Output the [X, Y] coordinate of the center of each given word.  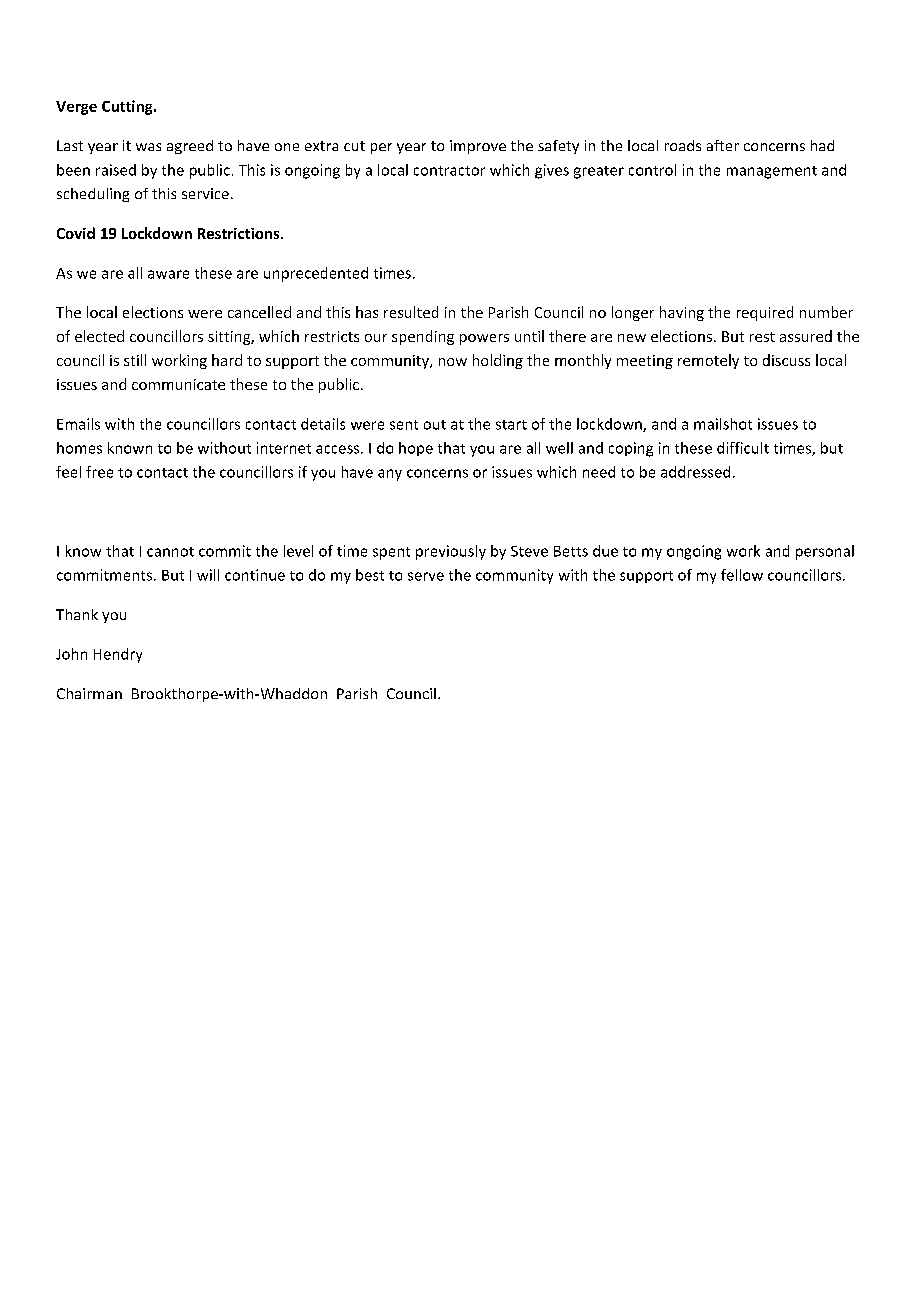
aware [168, 274]
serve [426, 576]
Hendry [118, 655]
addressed [695, 472]
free [99, 472]
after [723, 145]
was [148, 147]
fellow [742, 575]
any [390, 475]
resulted [411, 312]
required [765, 313]
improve [478, 147]
